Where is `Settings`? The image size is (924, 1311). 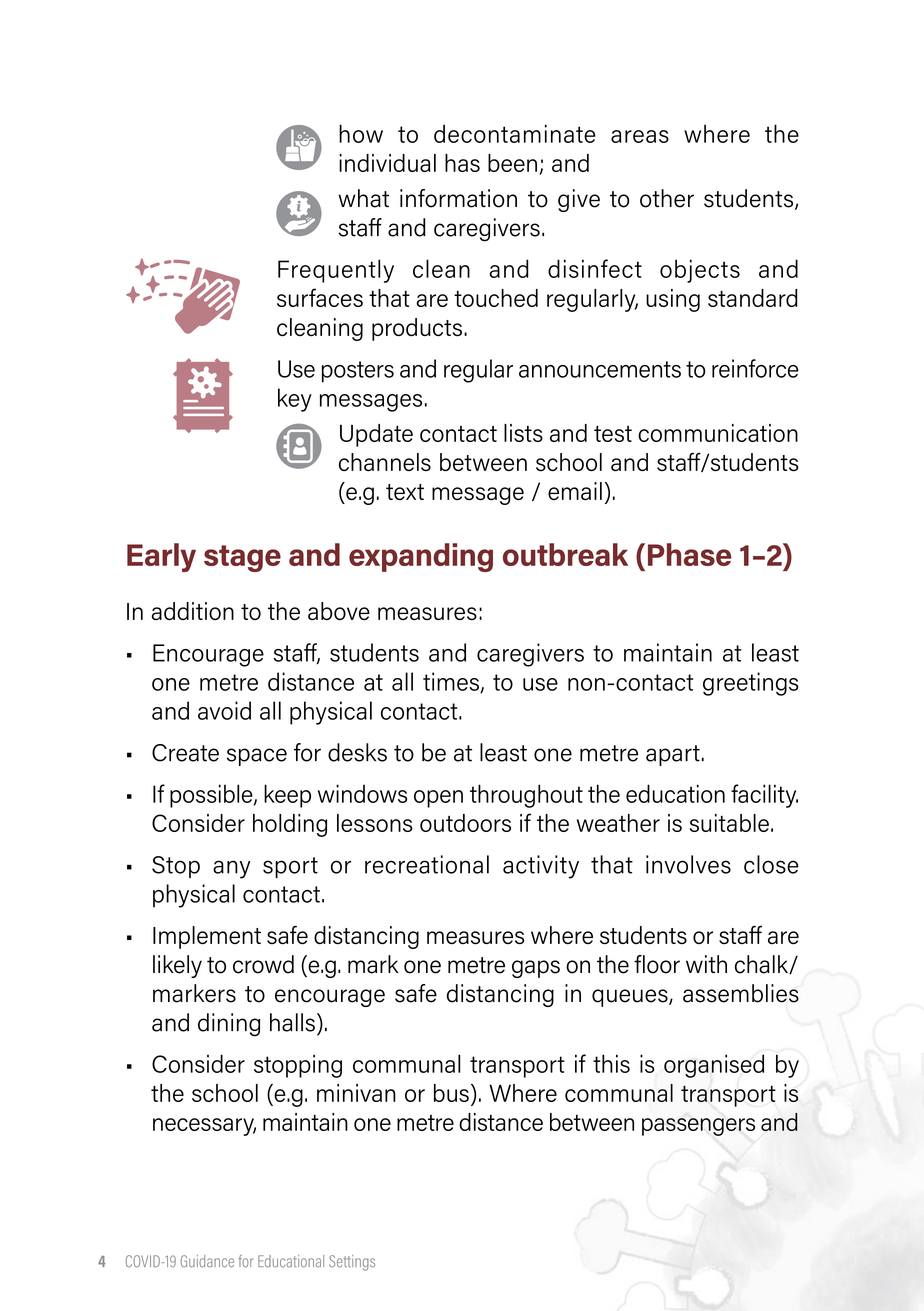 Settings is located at coordinates (352, 1263).
